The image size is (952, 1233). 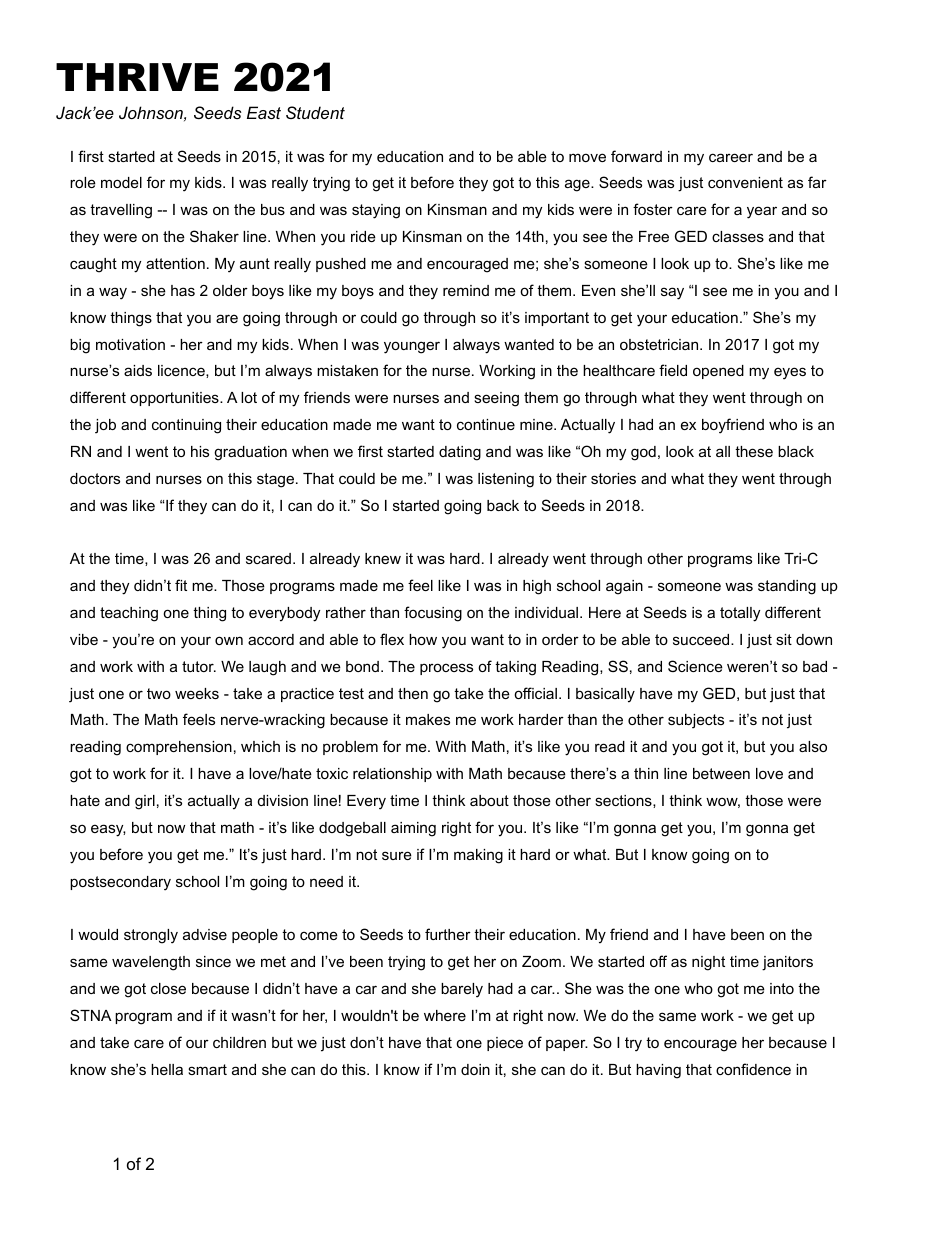 What do you see at coordinates (167, 1069) in the screenshot?
I see `hella` at bounding box center [167, 1069].
